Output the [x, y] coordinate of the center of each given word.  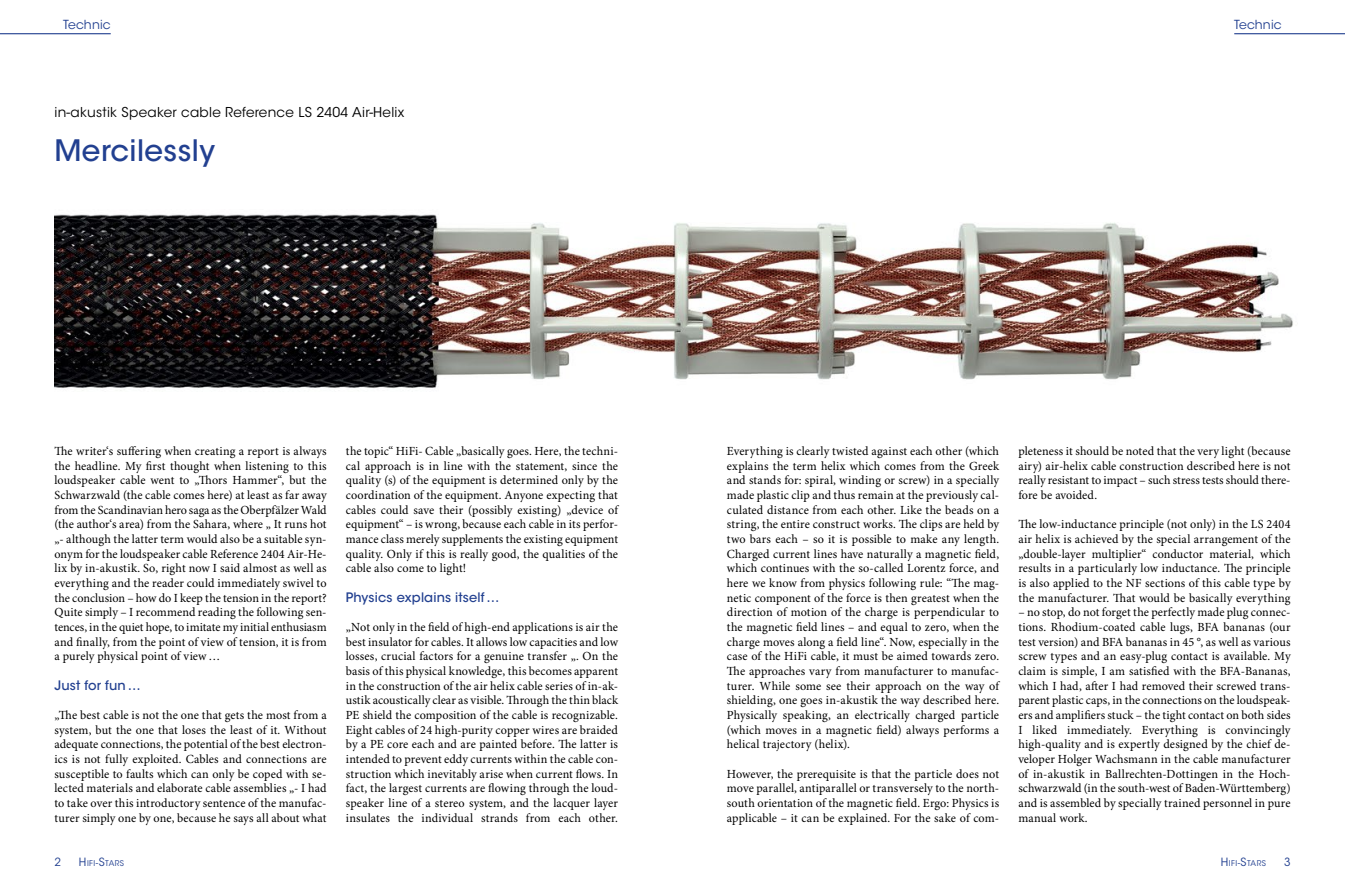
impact [1120, 481]
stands [765, 479]
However [750, 775]
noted [1140, 450]
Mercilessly [135, 153]
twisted [850, 450]
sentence [224, 803]
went [162, 480]
